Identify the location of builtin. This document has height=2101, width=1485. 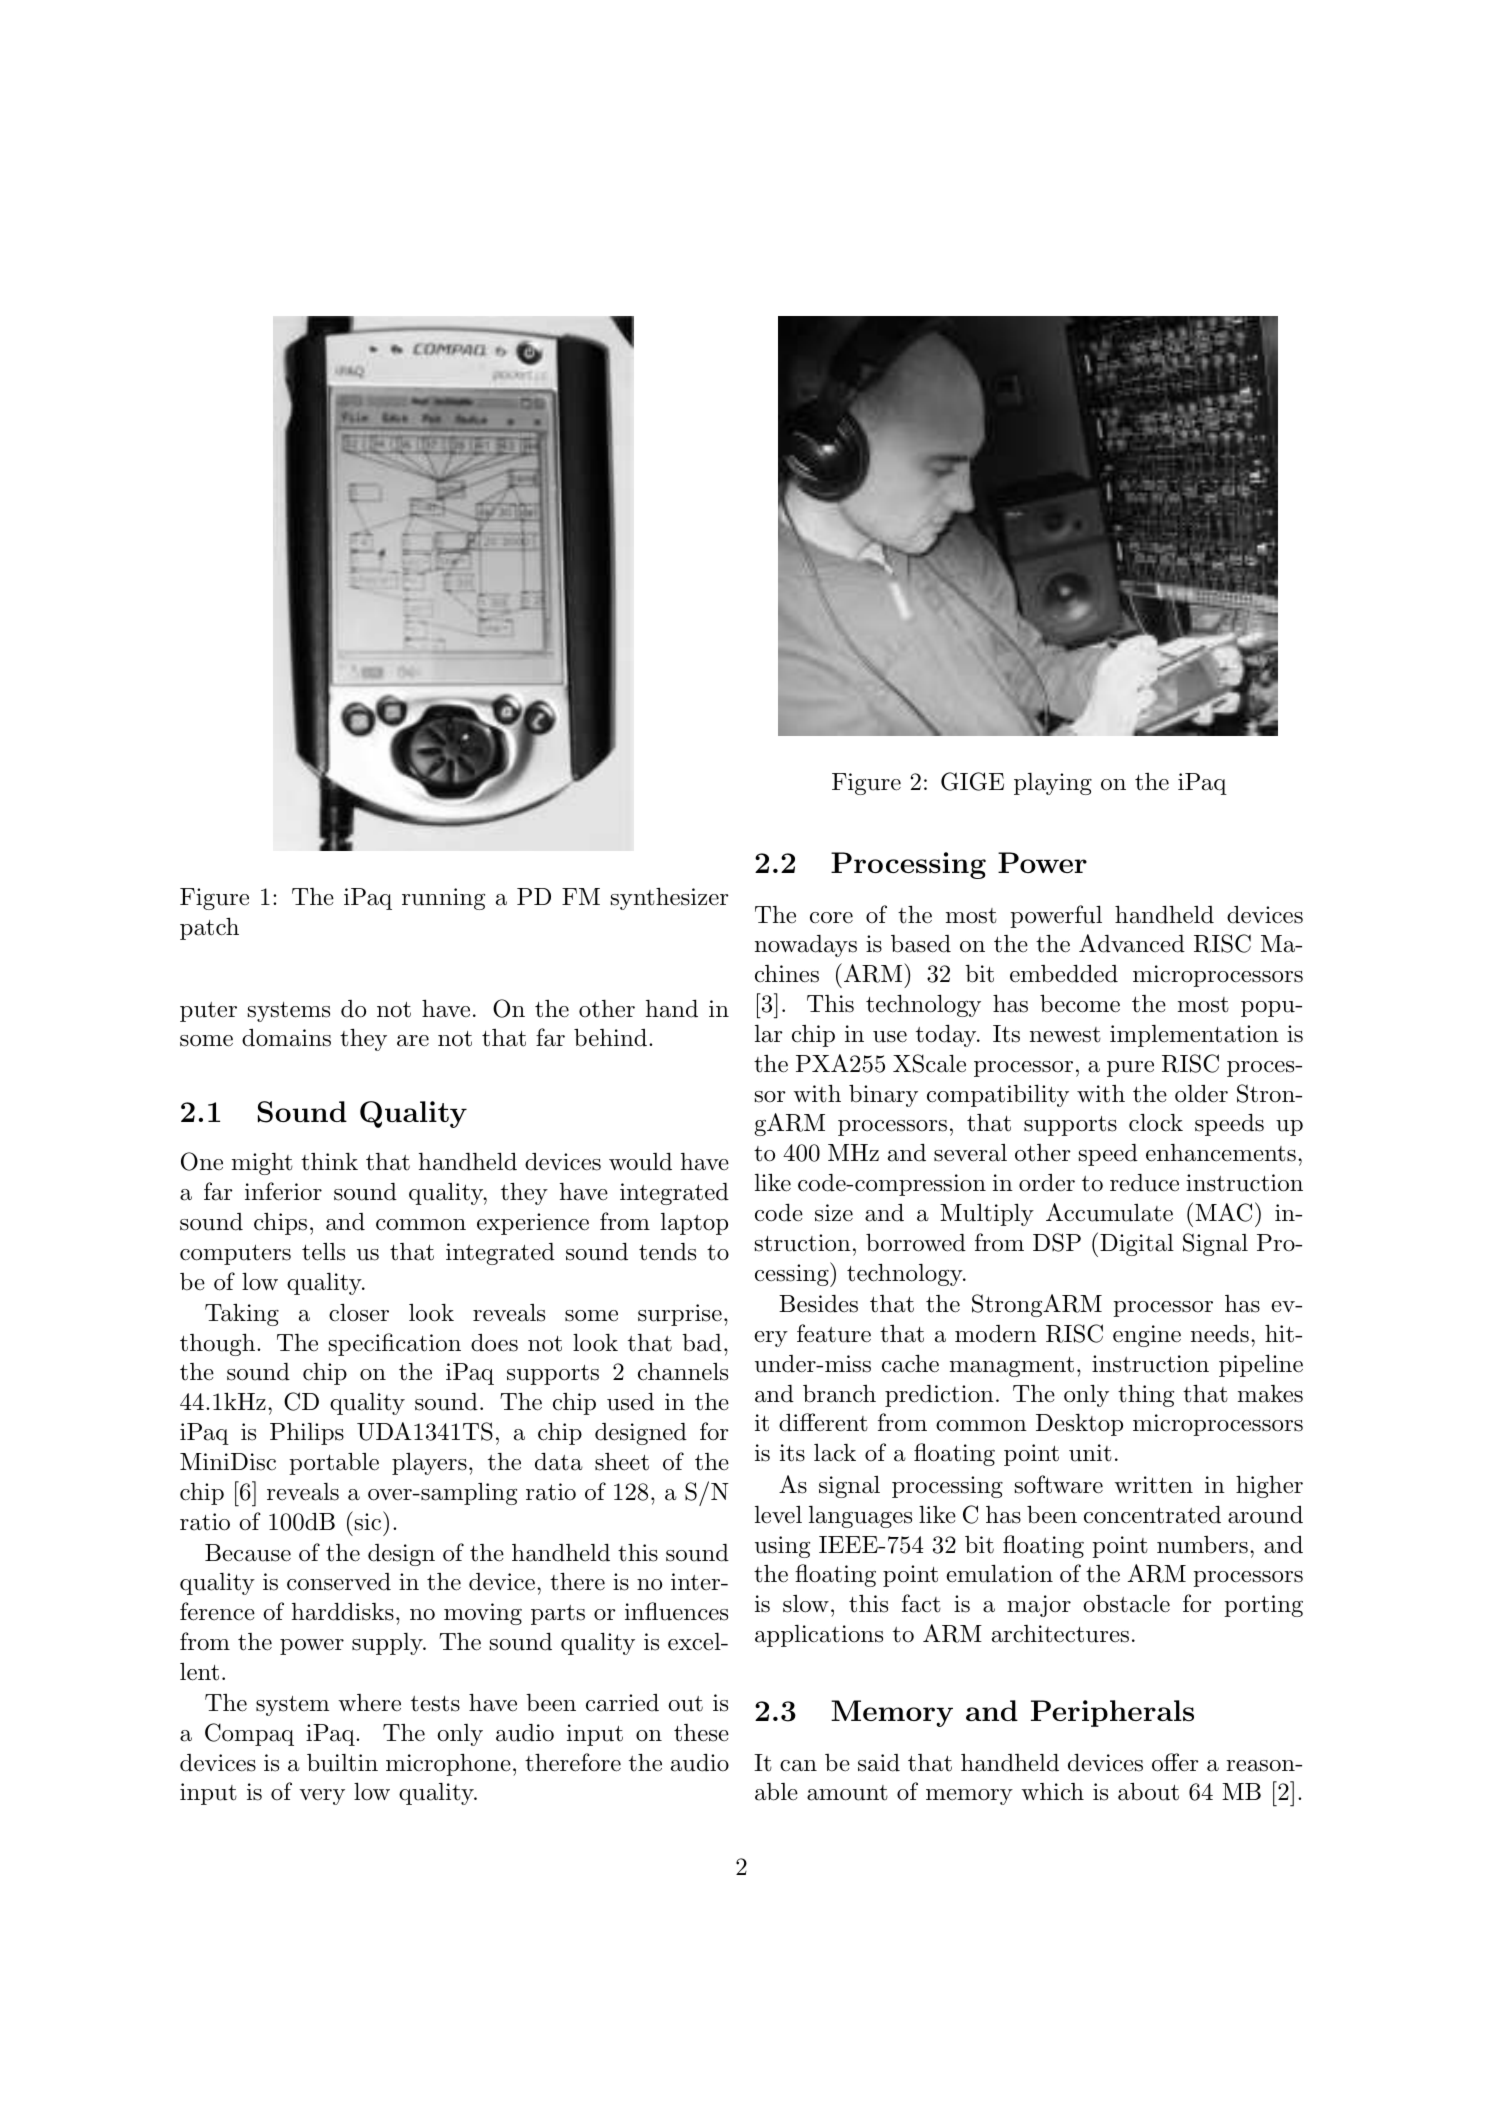
(342, 1763).
